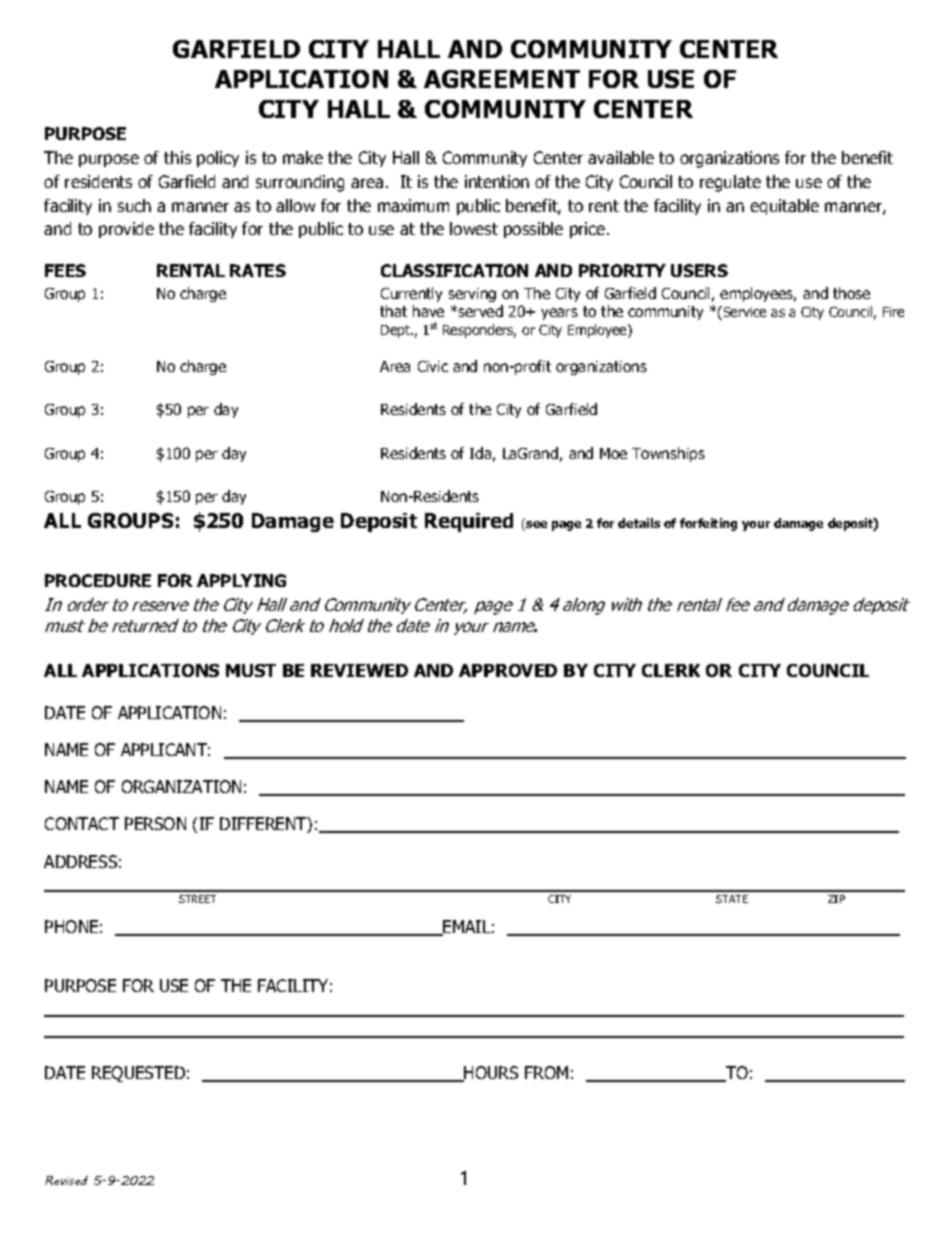 The height and width of the screenshot is (1233, 952). Describe the element at coordinates (481, 311) in the screenshot. I see `served` at that location.
